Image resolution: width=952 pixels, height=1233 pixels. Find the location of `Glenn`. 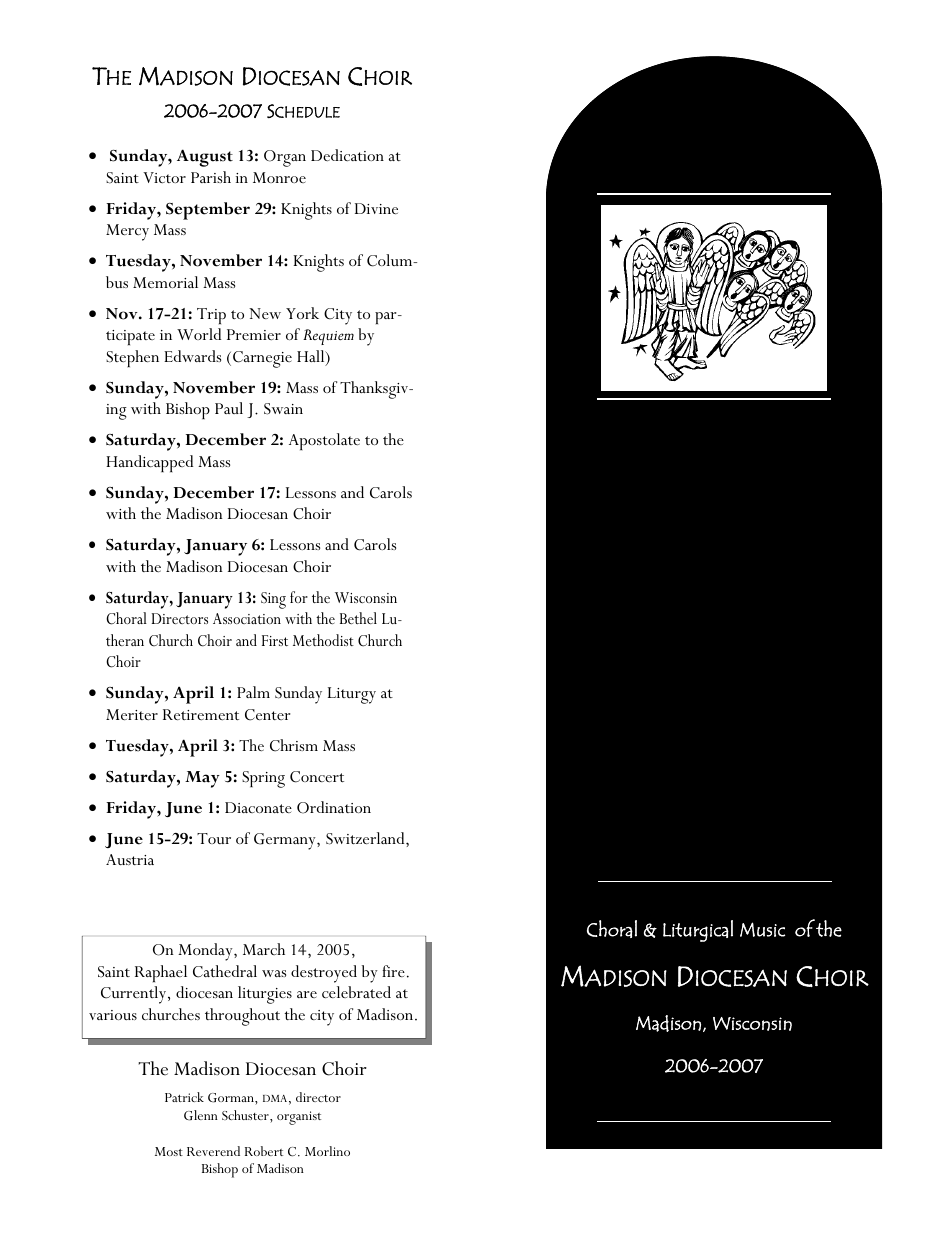

Glenn is located at coordinates (201, 1115).
